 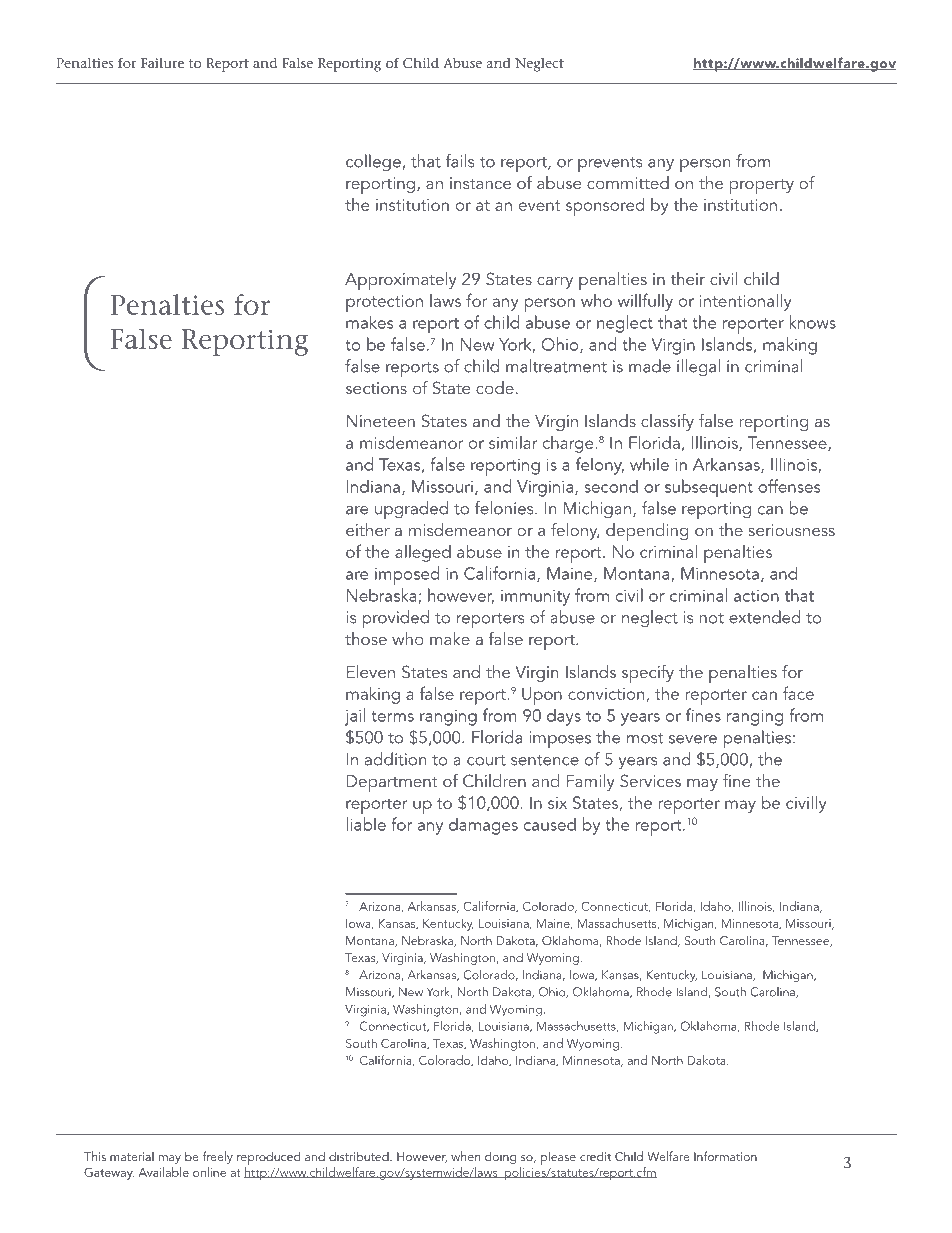 What do you see at coordinates (465, 1156) in the screenshot?
I see `when` at bounding box center [465, 1156].
